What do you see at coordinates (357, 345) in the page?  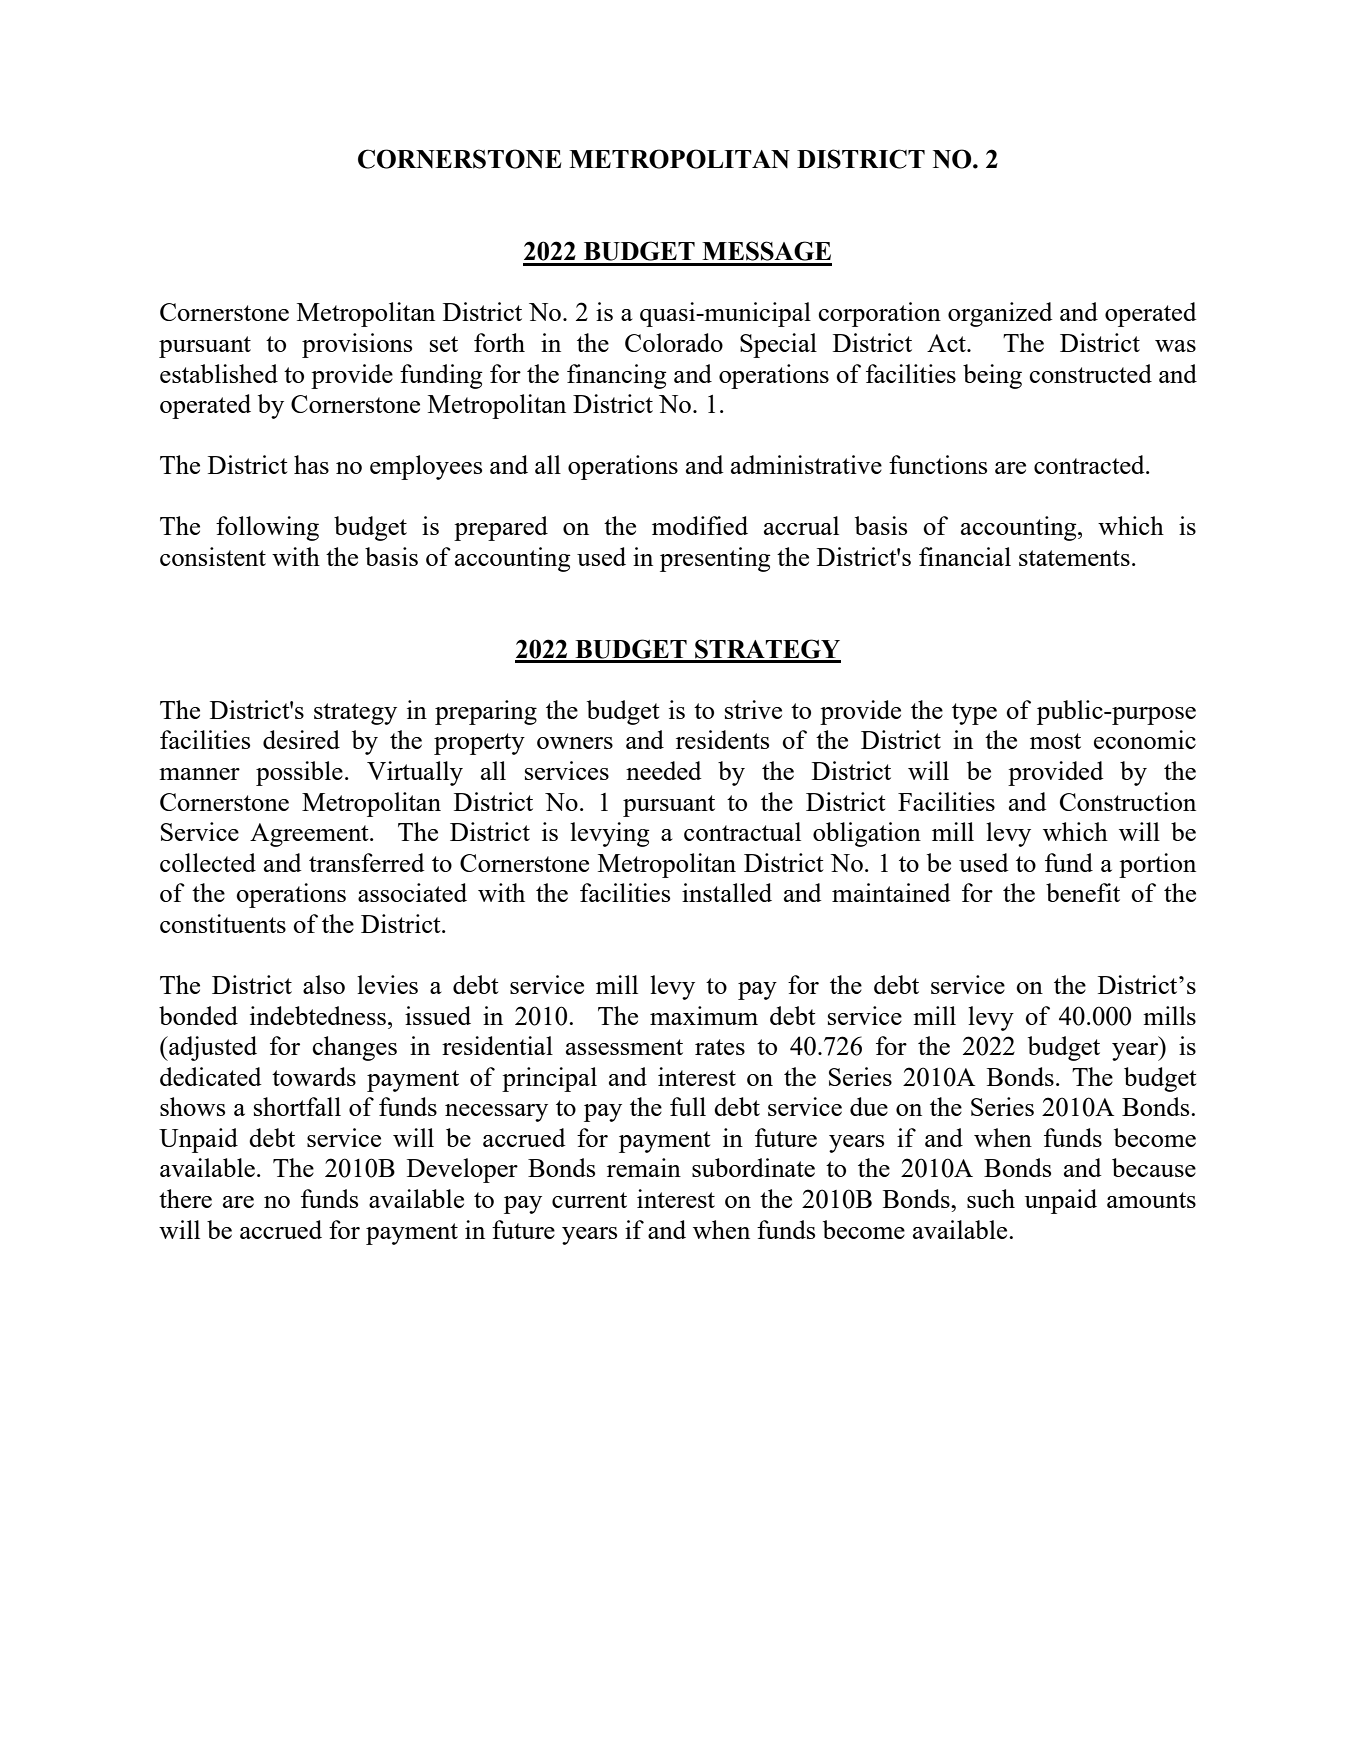 I see `provisions` at bounding box center [357, 345].
